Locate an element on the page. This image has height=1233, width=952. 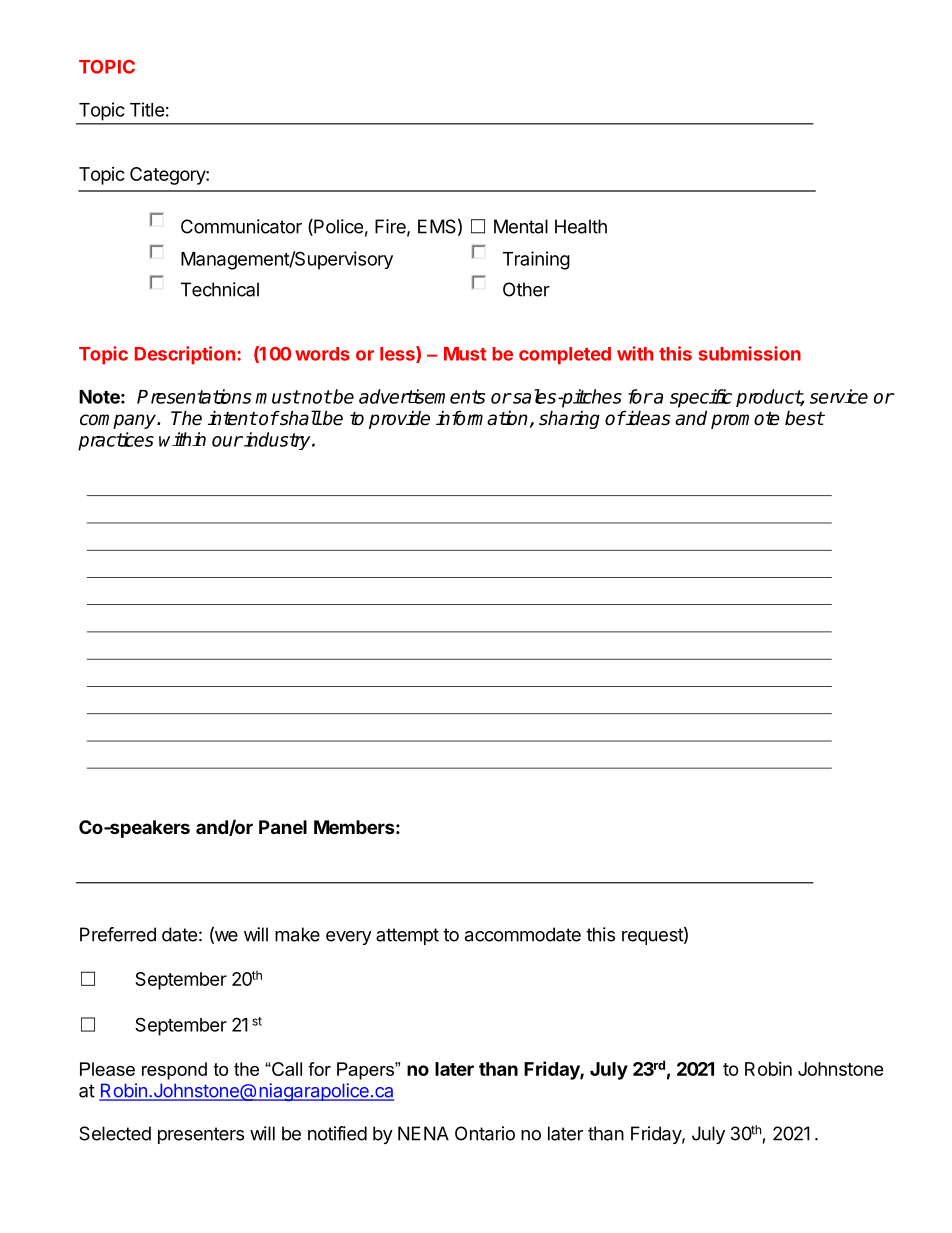
Health is located at coordinates (581, 226).
